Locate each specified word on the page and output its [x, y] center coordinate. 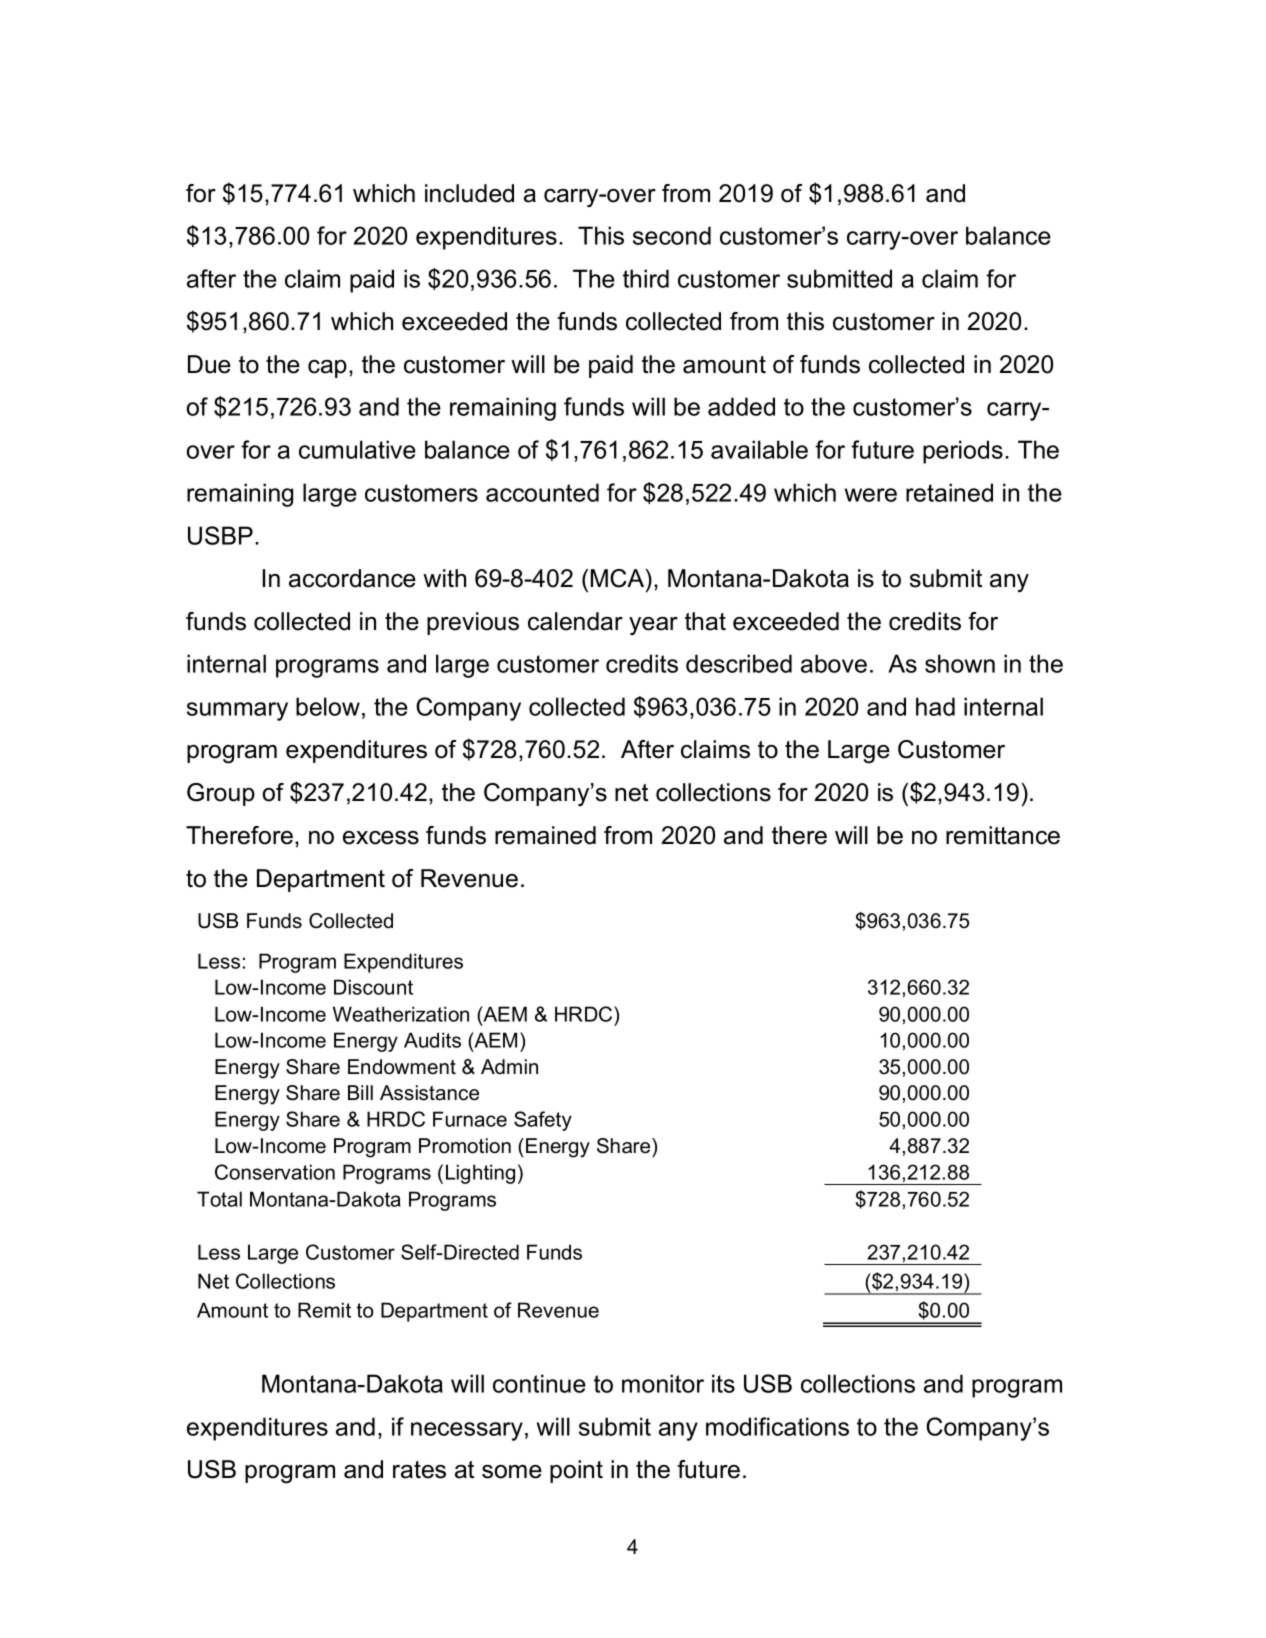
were [871, 495]
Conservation [275, 1172]
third [646, 278]
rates [419, 1470]
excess [381, 838]
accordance [352, 578]
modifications [777, 1426]
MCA [619, 578]
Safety [543, 1121]
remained [545, 835]
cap [327, 369]
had [935, 706]
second [672, 235]
